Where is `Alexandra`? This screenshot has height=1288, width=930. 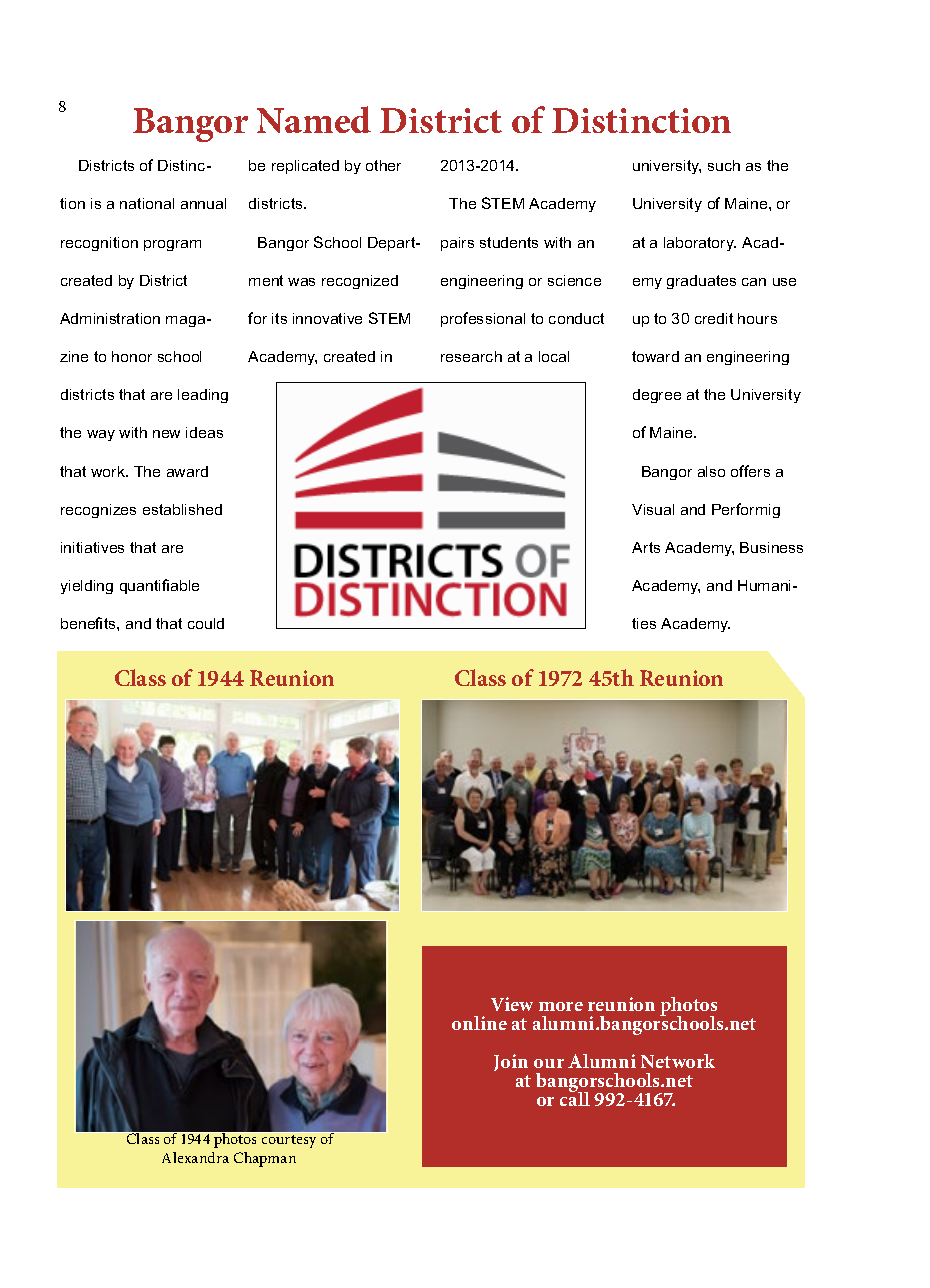
Alexandra is located at coordinates (195, 1157).
